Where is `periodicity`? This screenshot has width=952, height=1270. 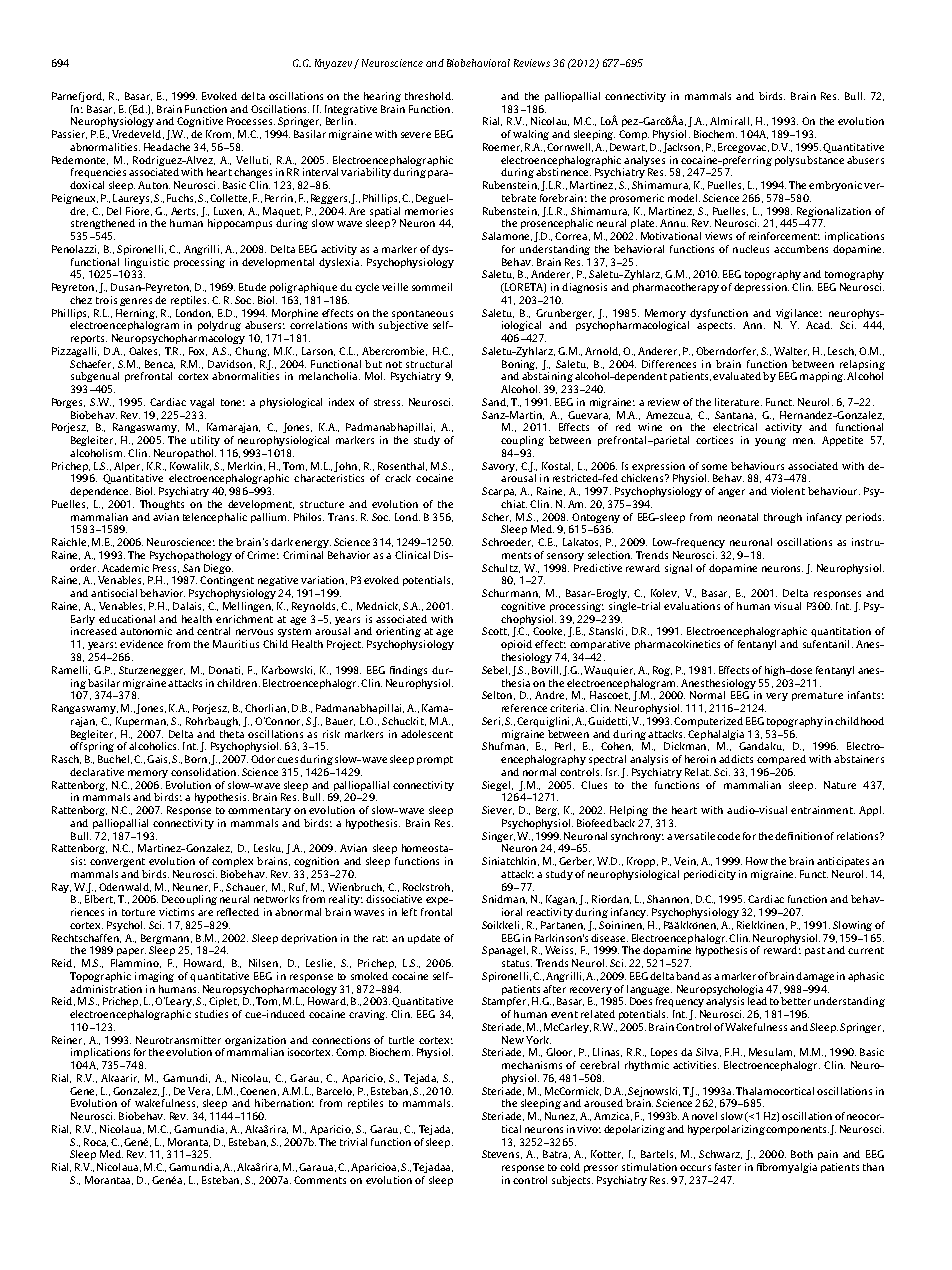 periodicity is located at coordinates (710, 875).
